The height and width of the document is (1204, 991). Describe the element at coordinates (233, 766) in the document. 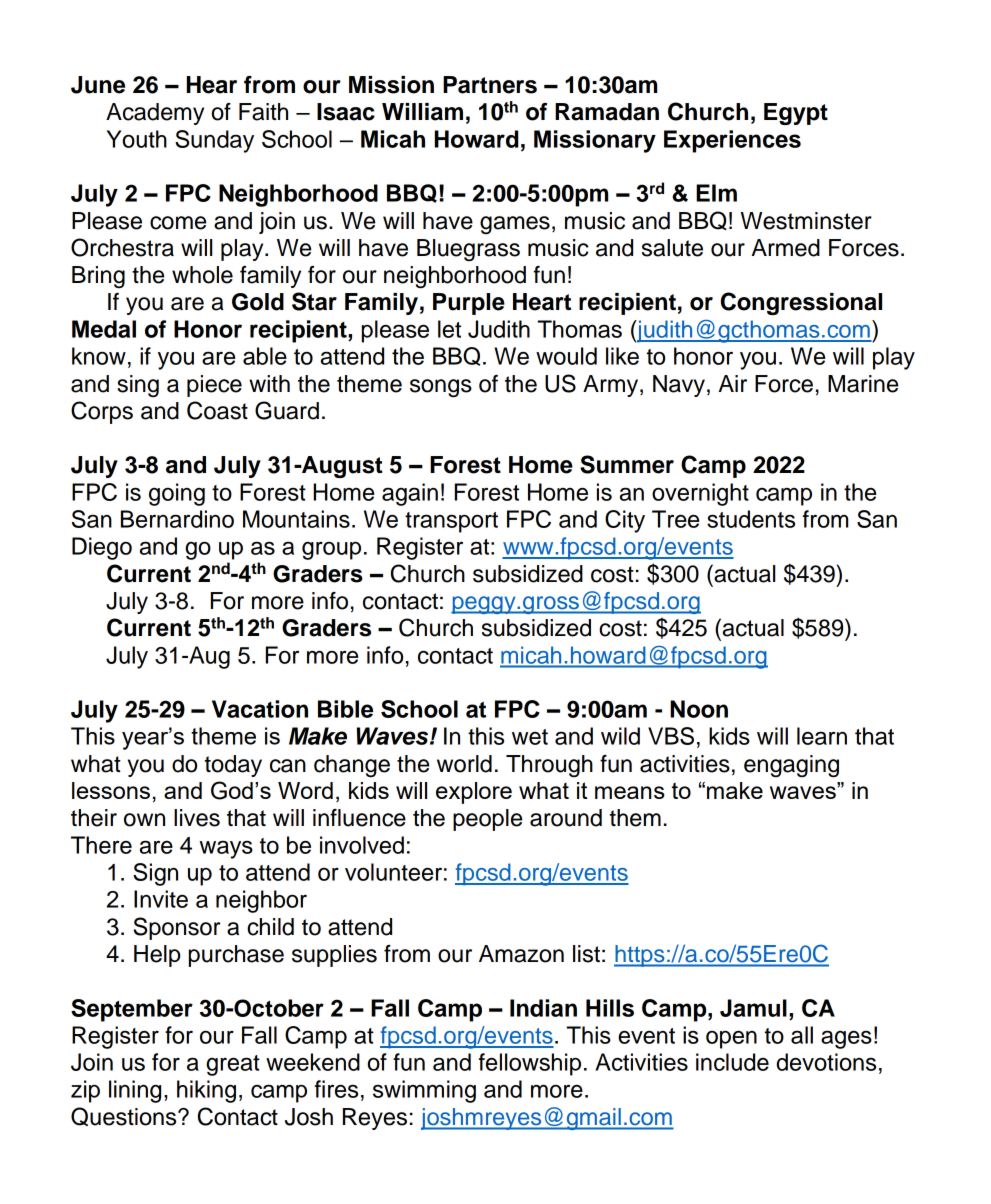

I see `today` at that location.
